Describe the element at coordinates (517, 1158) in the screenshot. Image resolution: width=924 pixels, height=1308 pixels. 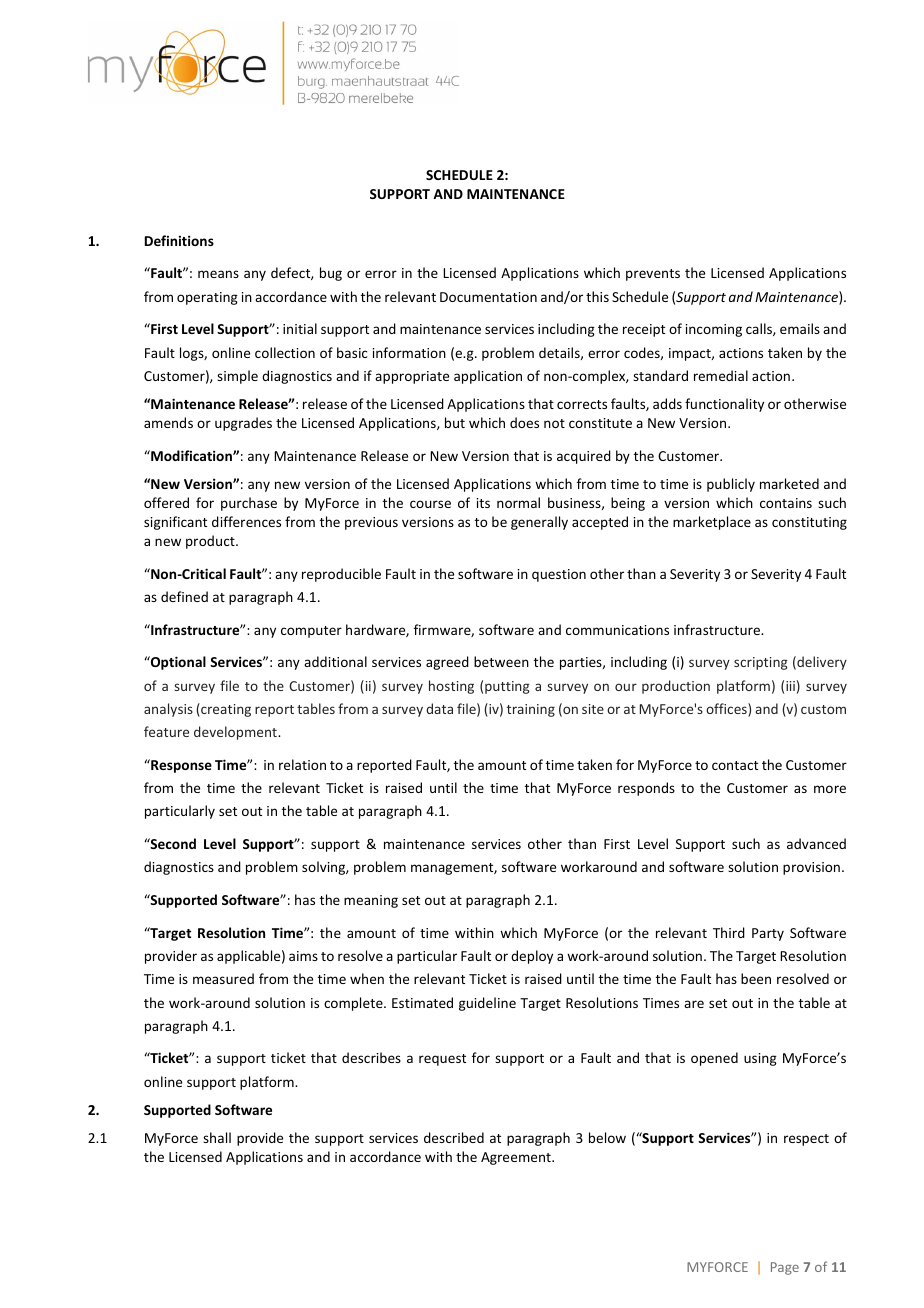
I see `Agreement` at that location.
